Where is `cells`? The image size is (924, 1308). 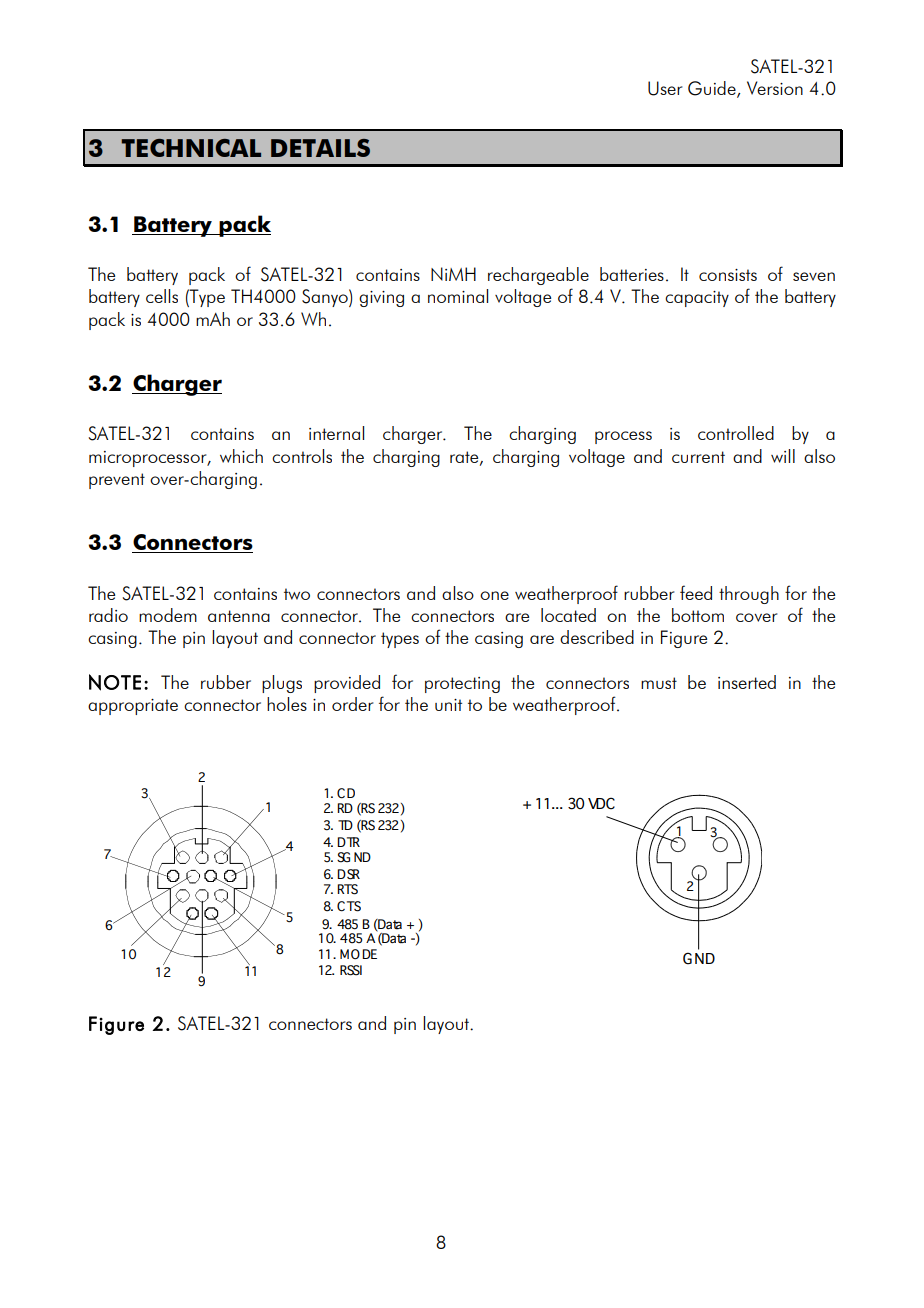 cells is located at coordinates (162, 296).
